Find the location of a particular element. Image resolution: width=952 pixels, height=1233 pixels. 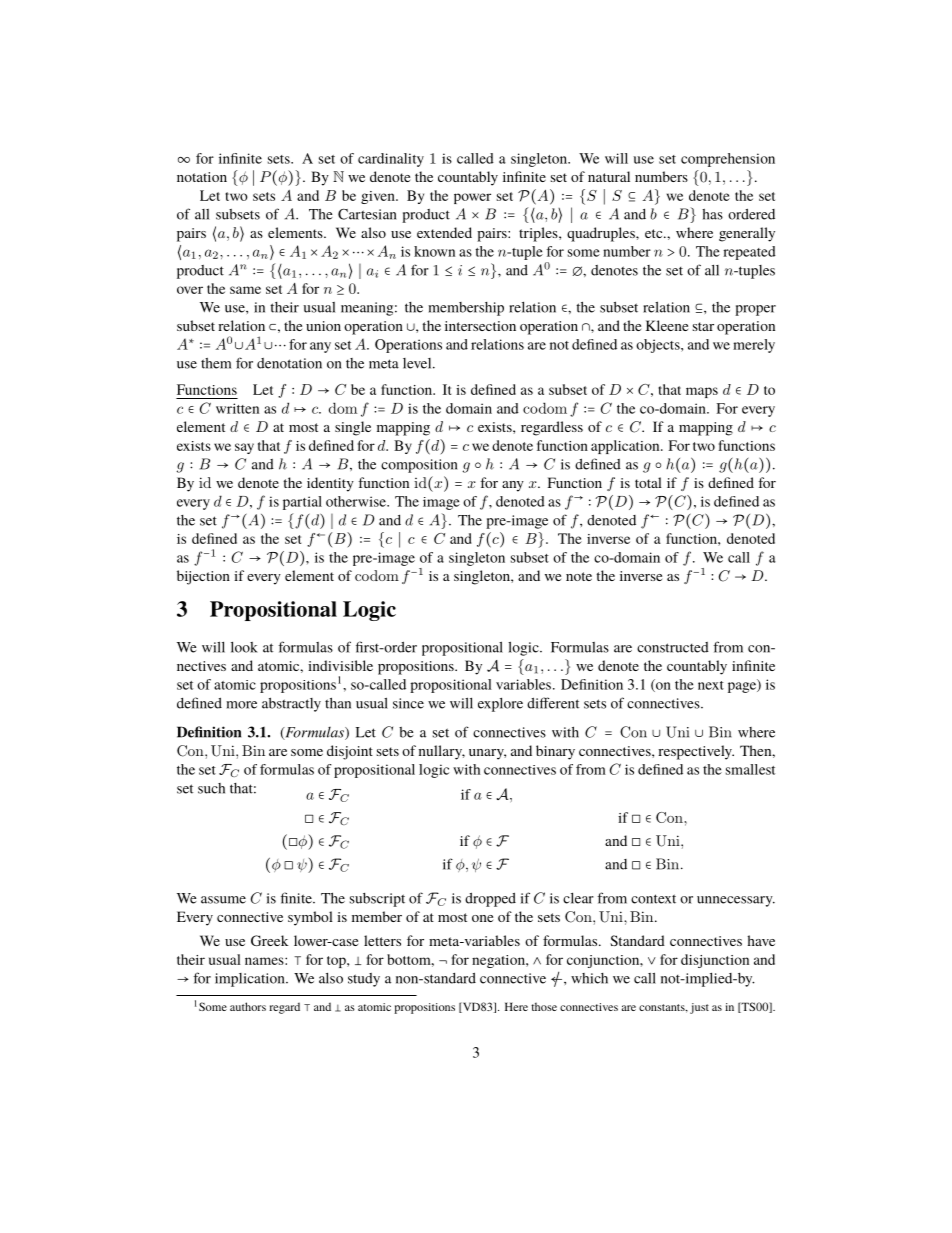

those is located at coordinates (544, 1007).
